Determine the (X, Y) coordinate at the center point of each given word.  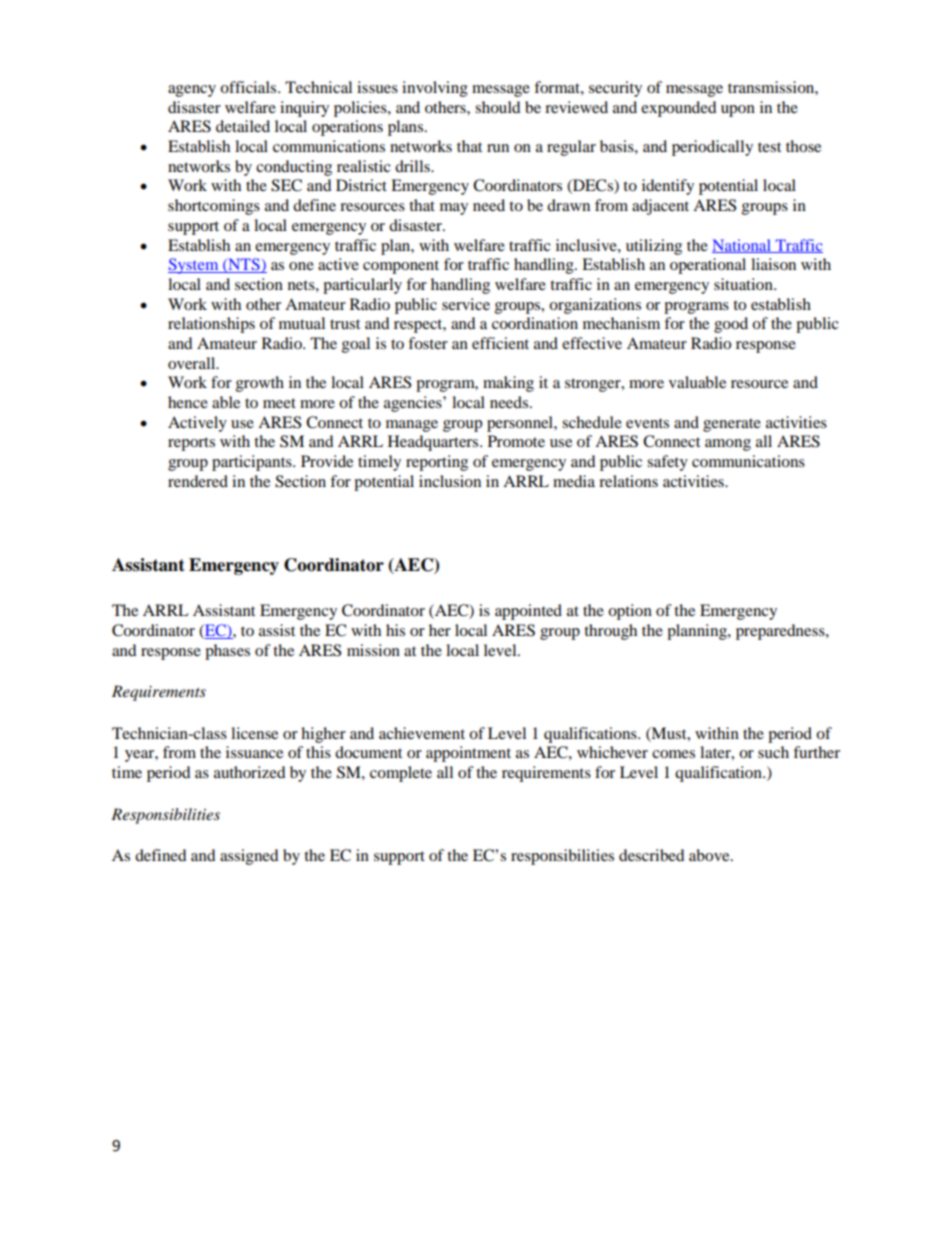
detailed (243, 126)
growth (260, 384)
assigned (249, 857)
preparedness (781, 632)
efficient (500, 343)
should (498, 107)
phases (227, 652)
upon (738, 111)
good (731, 325)
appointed (528, 612)
